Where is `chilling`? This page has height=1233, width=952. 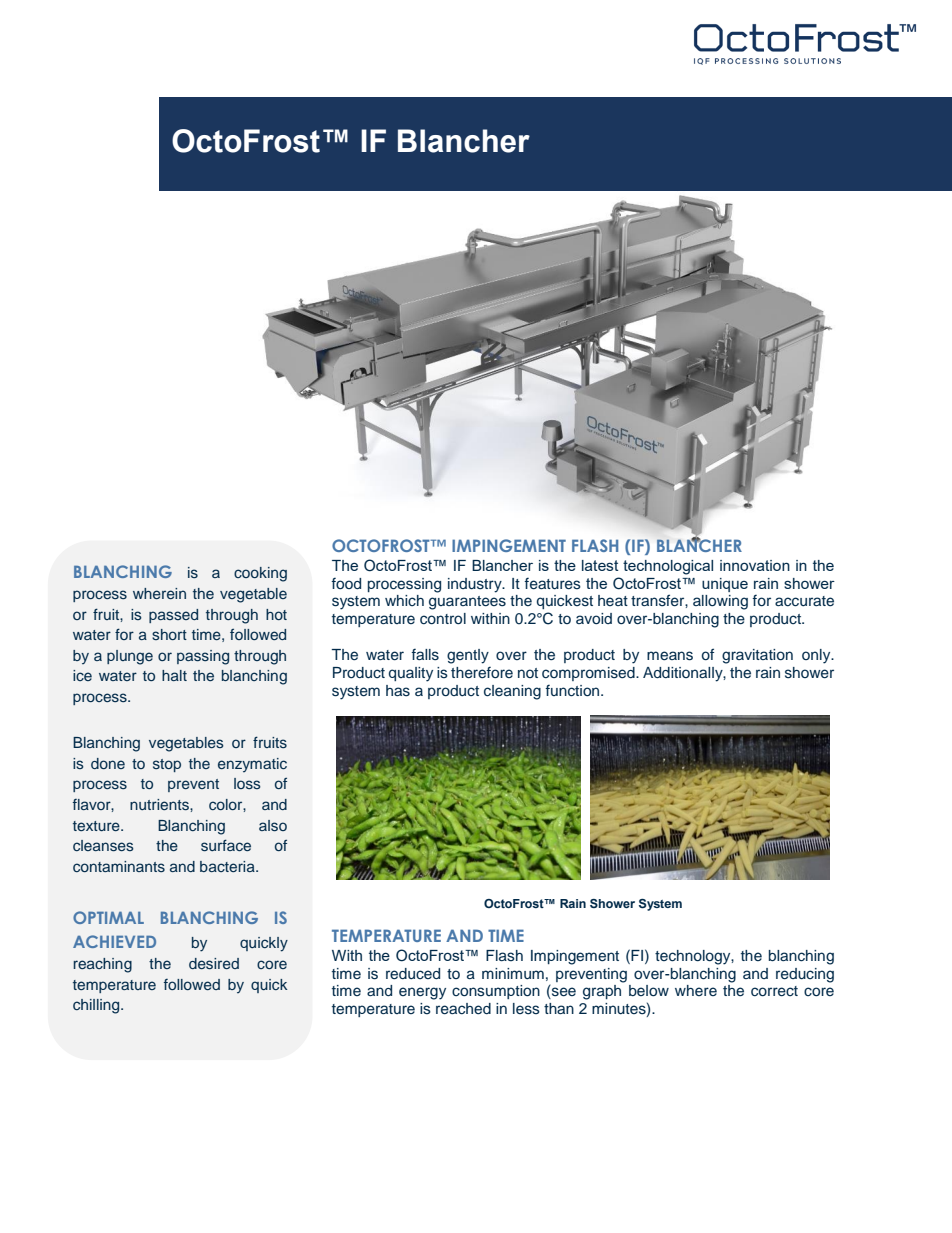 chilling is located at coordinates (97, 1006).
